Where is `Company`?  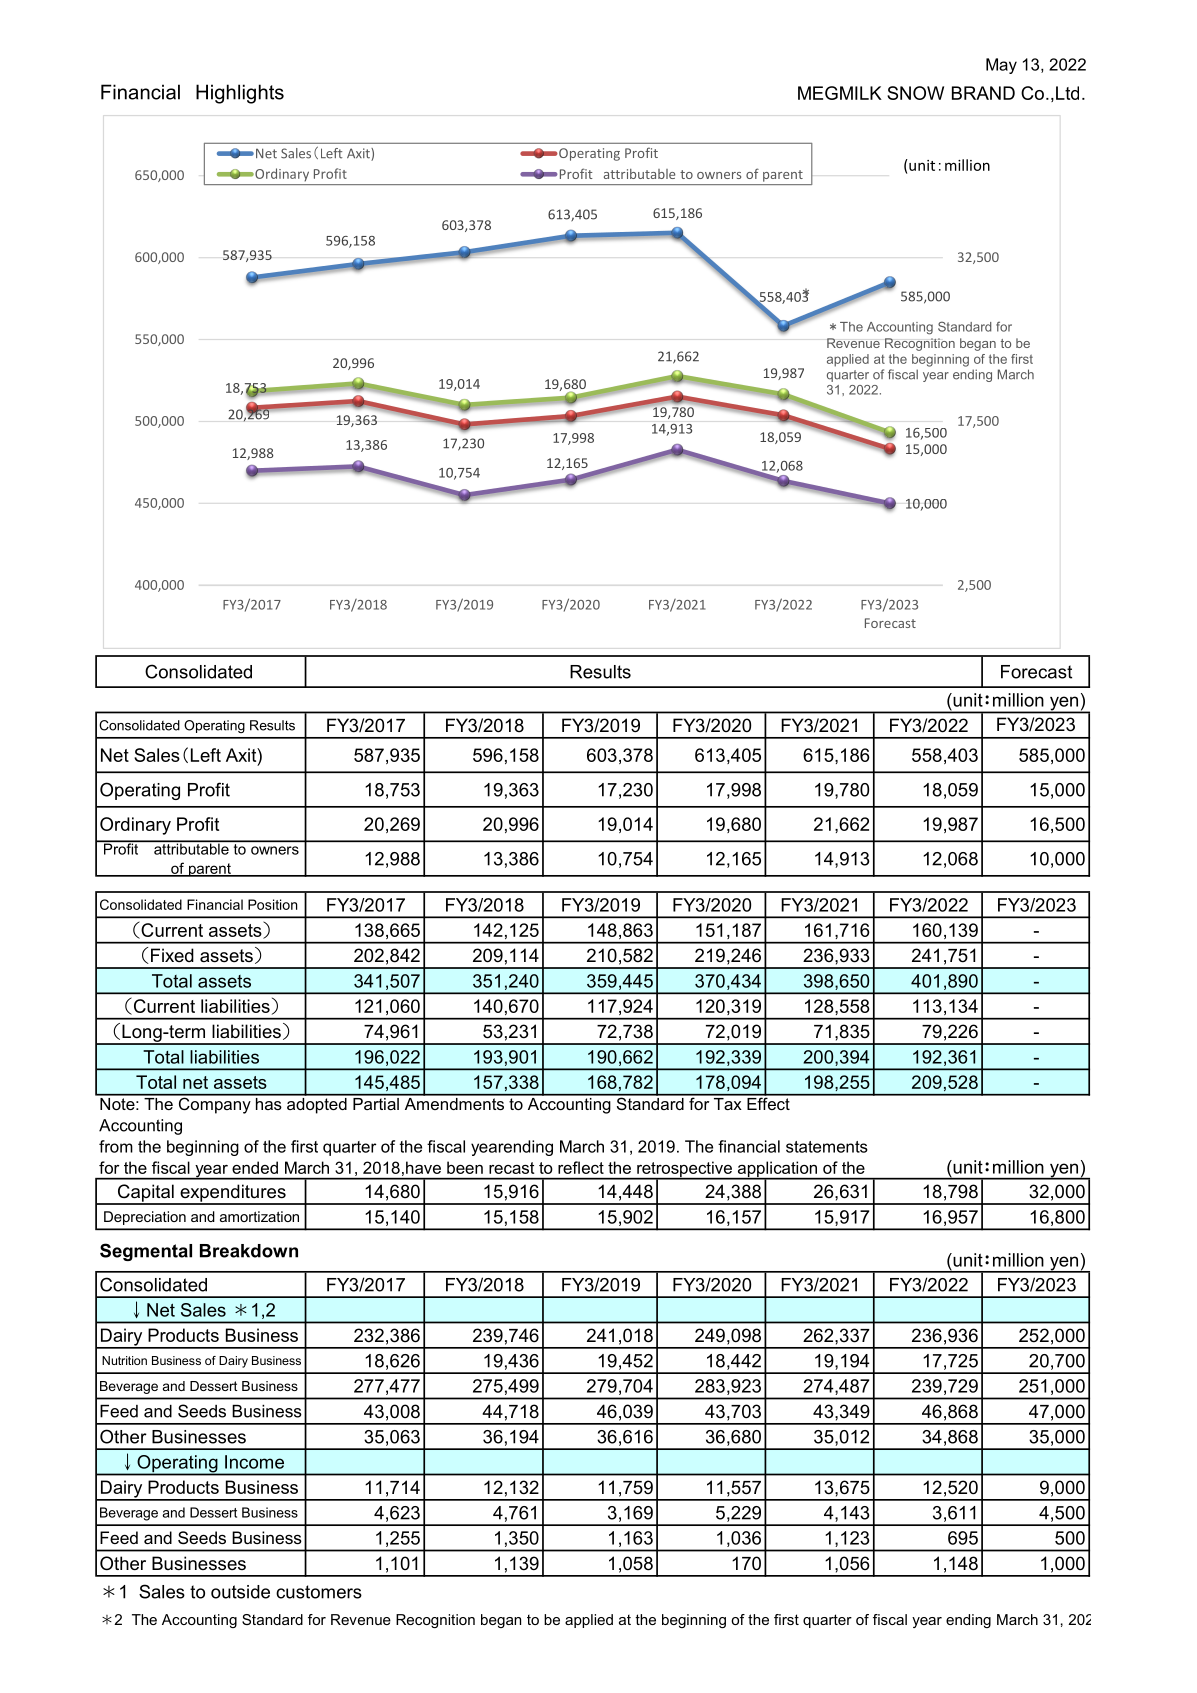 Company is located at coordinates (214, 1104).
